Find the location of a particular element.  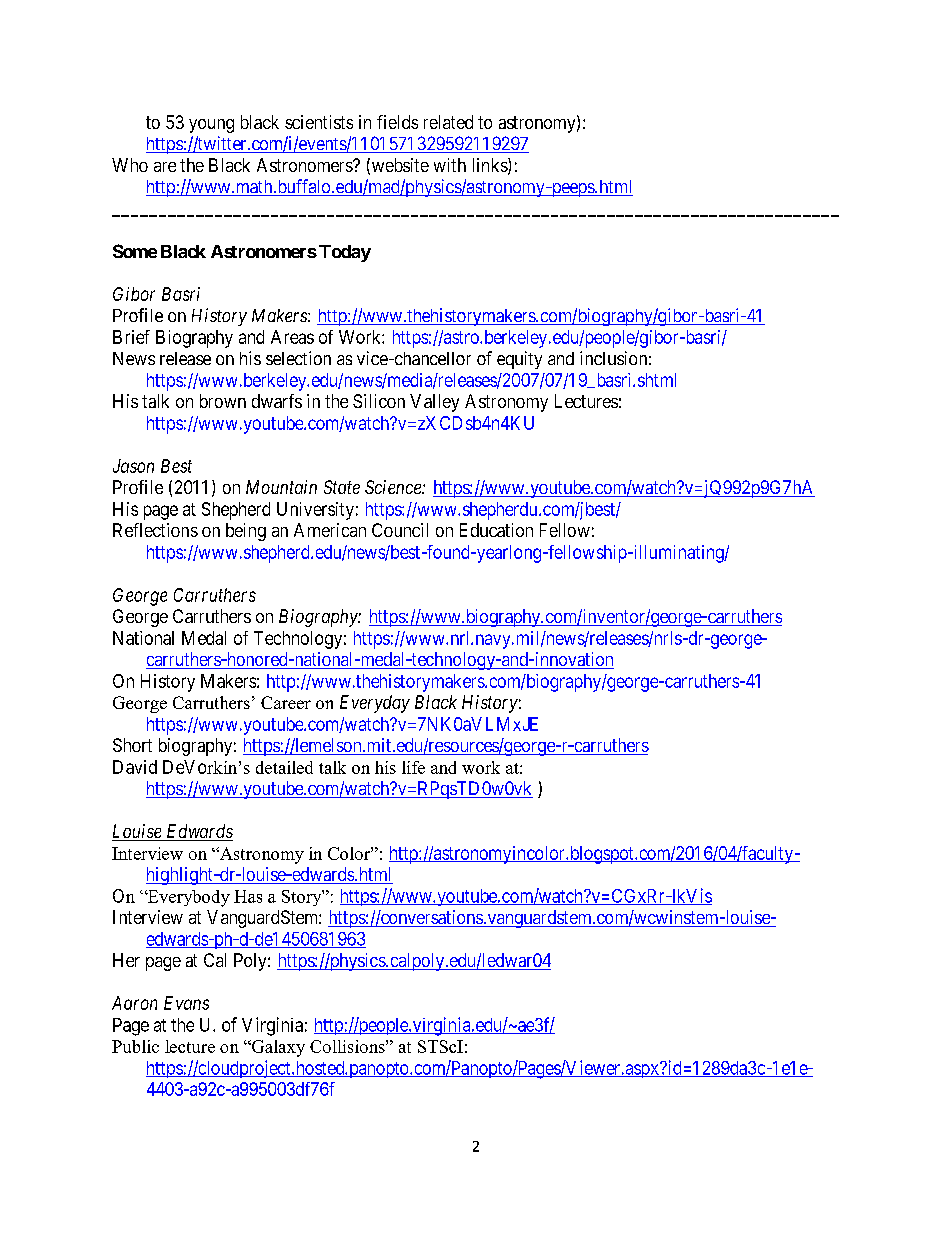

Valley is located at coordinates (434, 403).
